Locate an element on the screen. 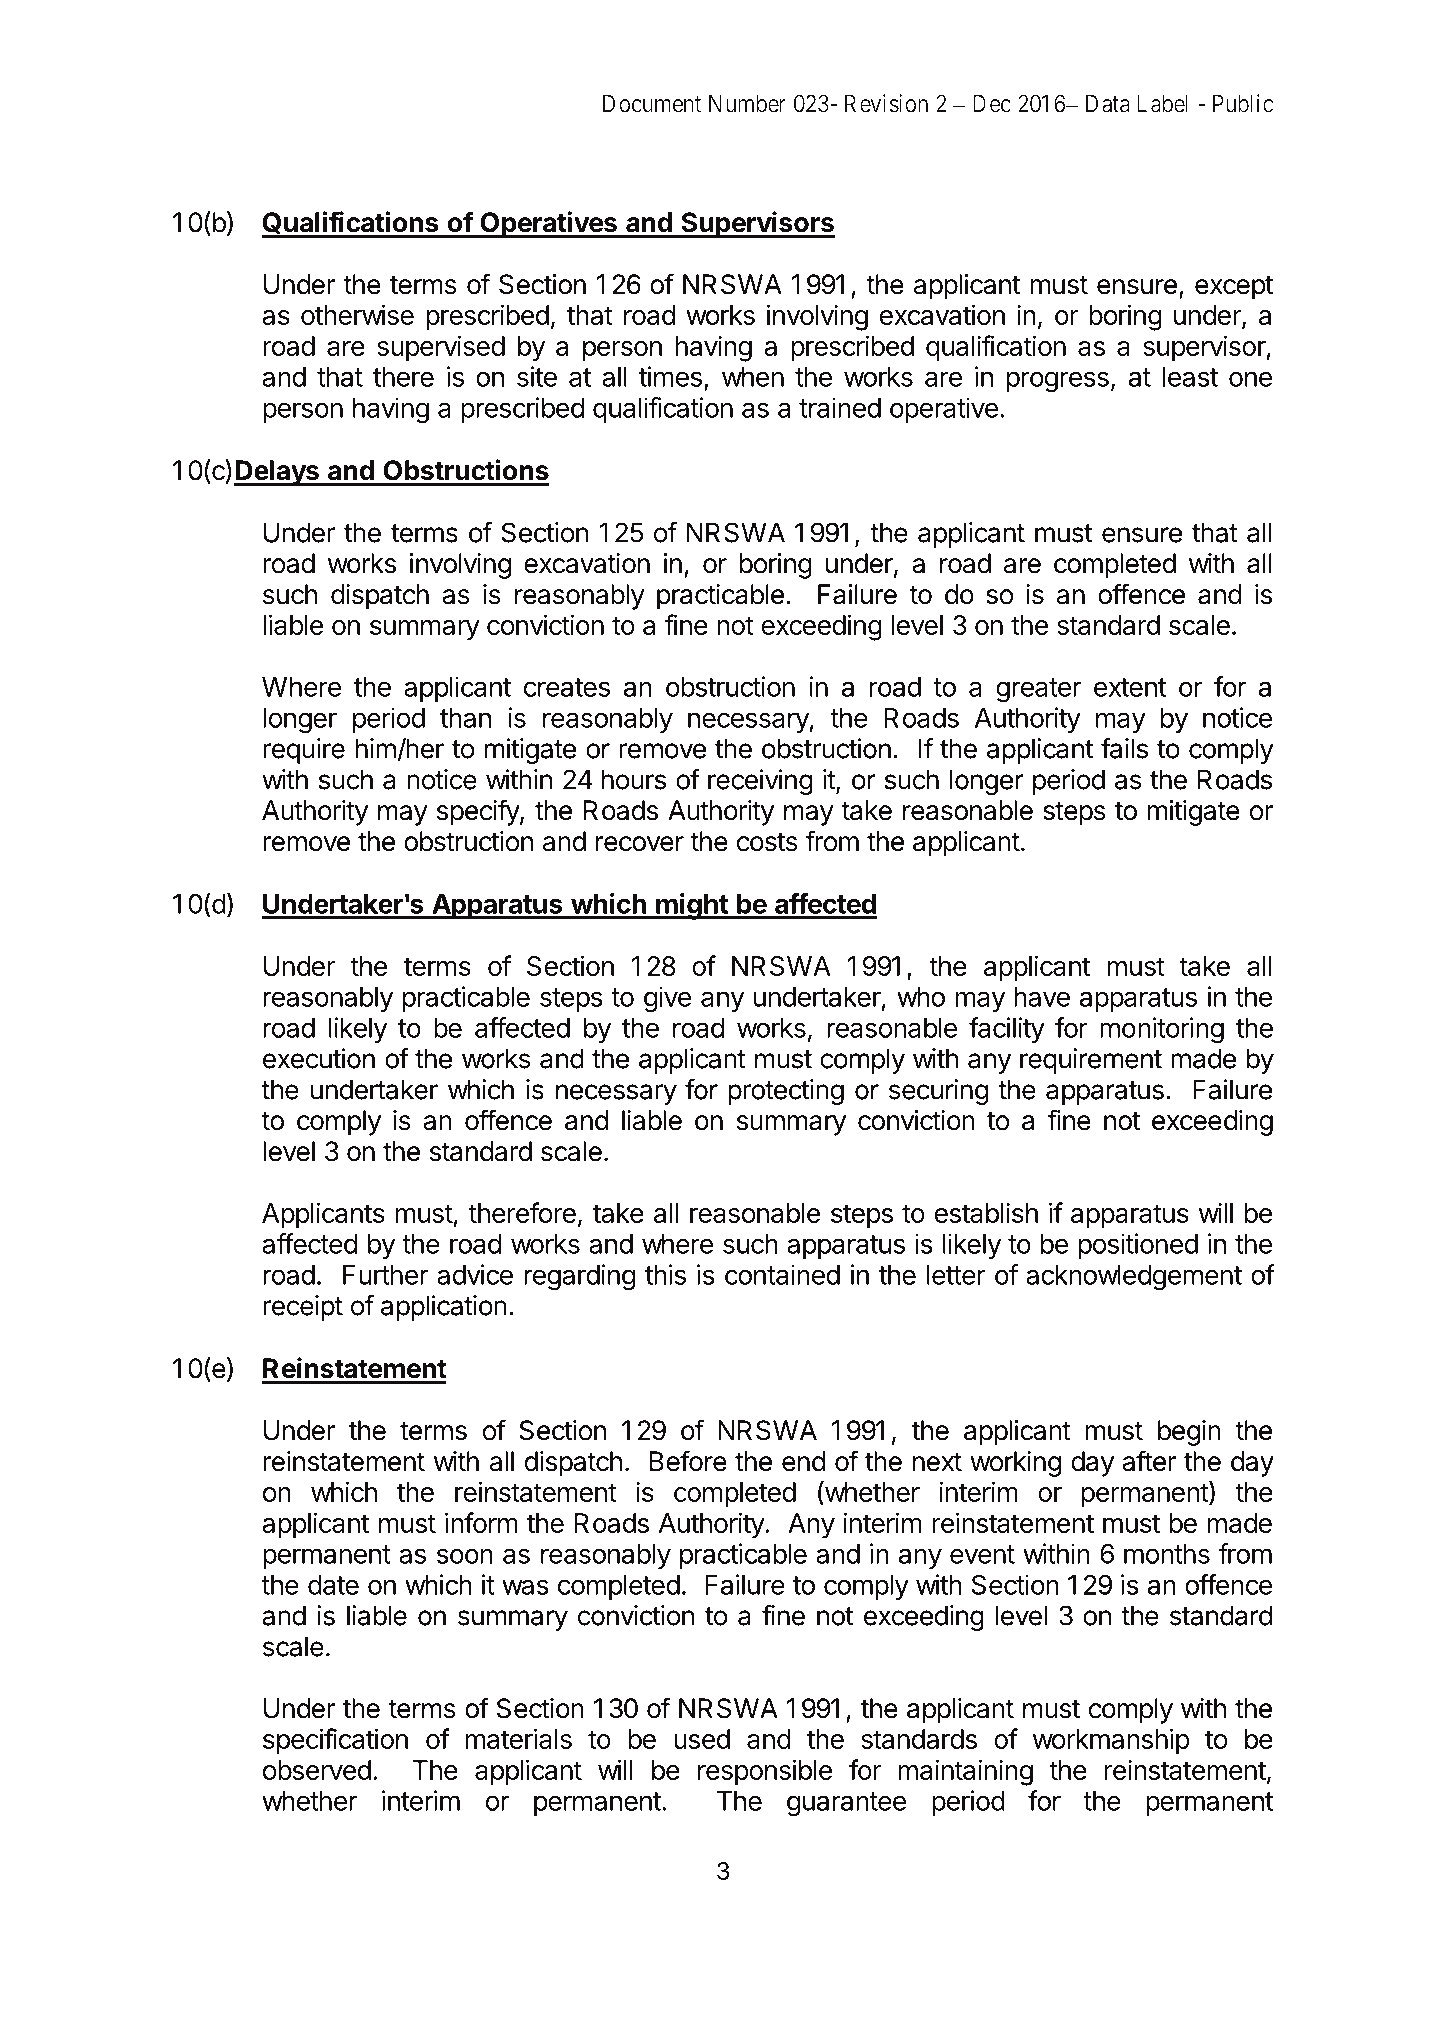 This screenshot has height=2044, width=1445. positioned is located at coordinates (1138, 1246).
